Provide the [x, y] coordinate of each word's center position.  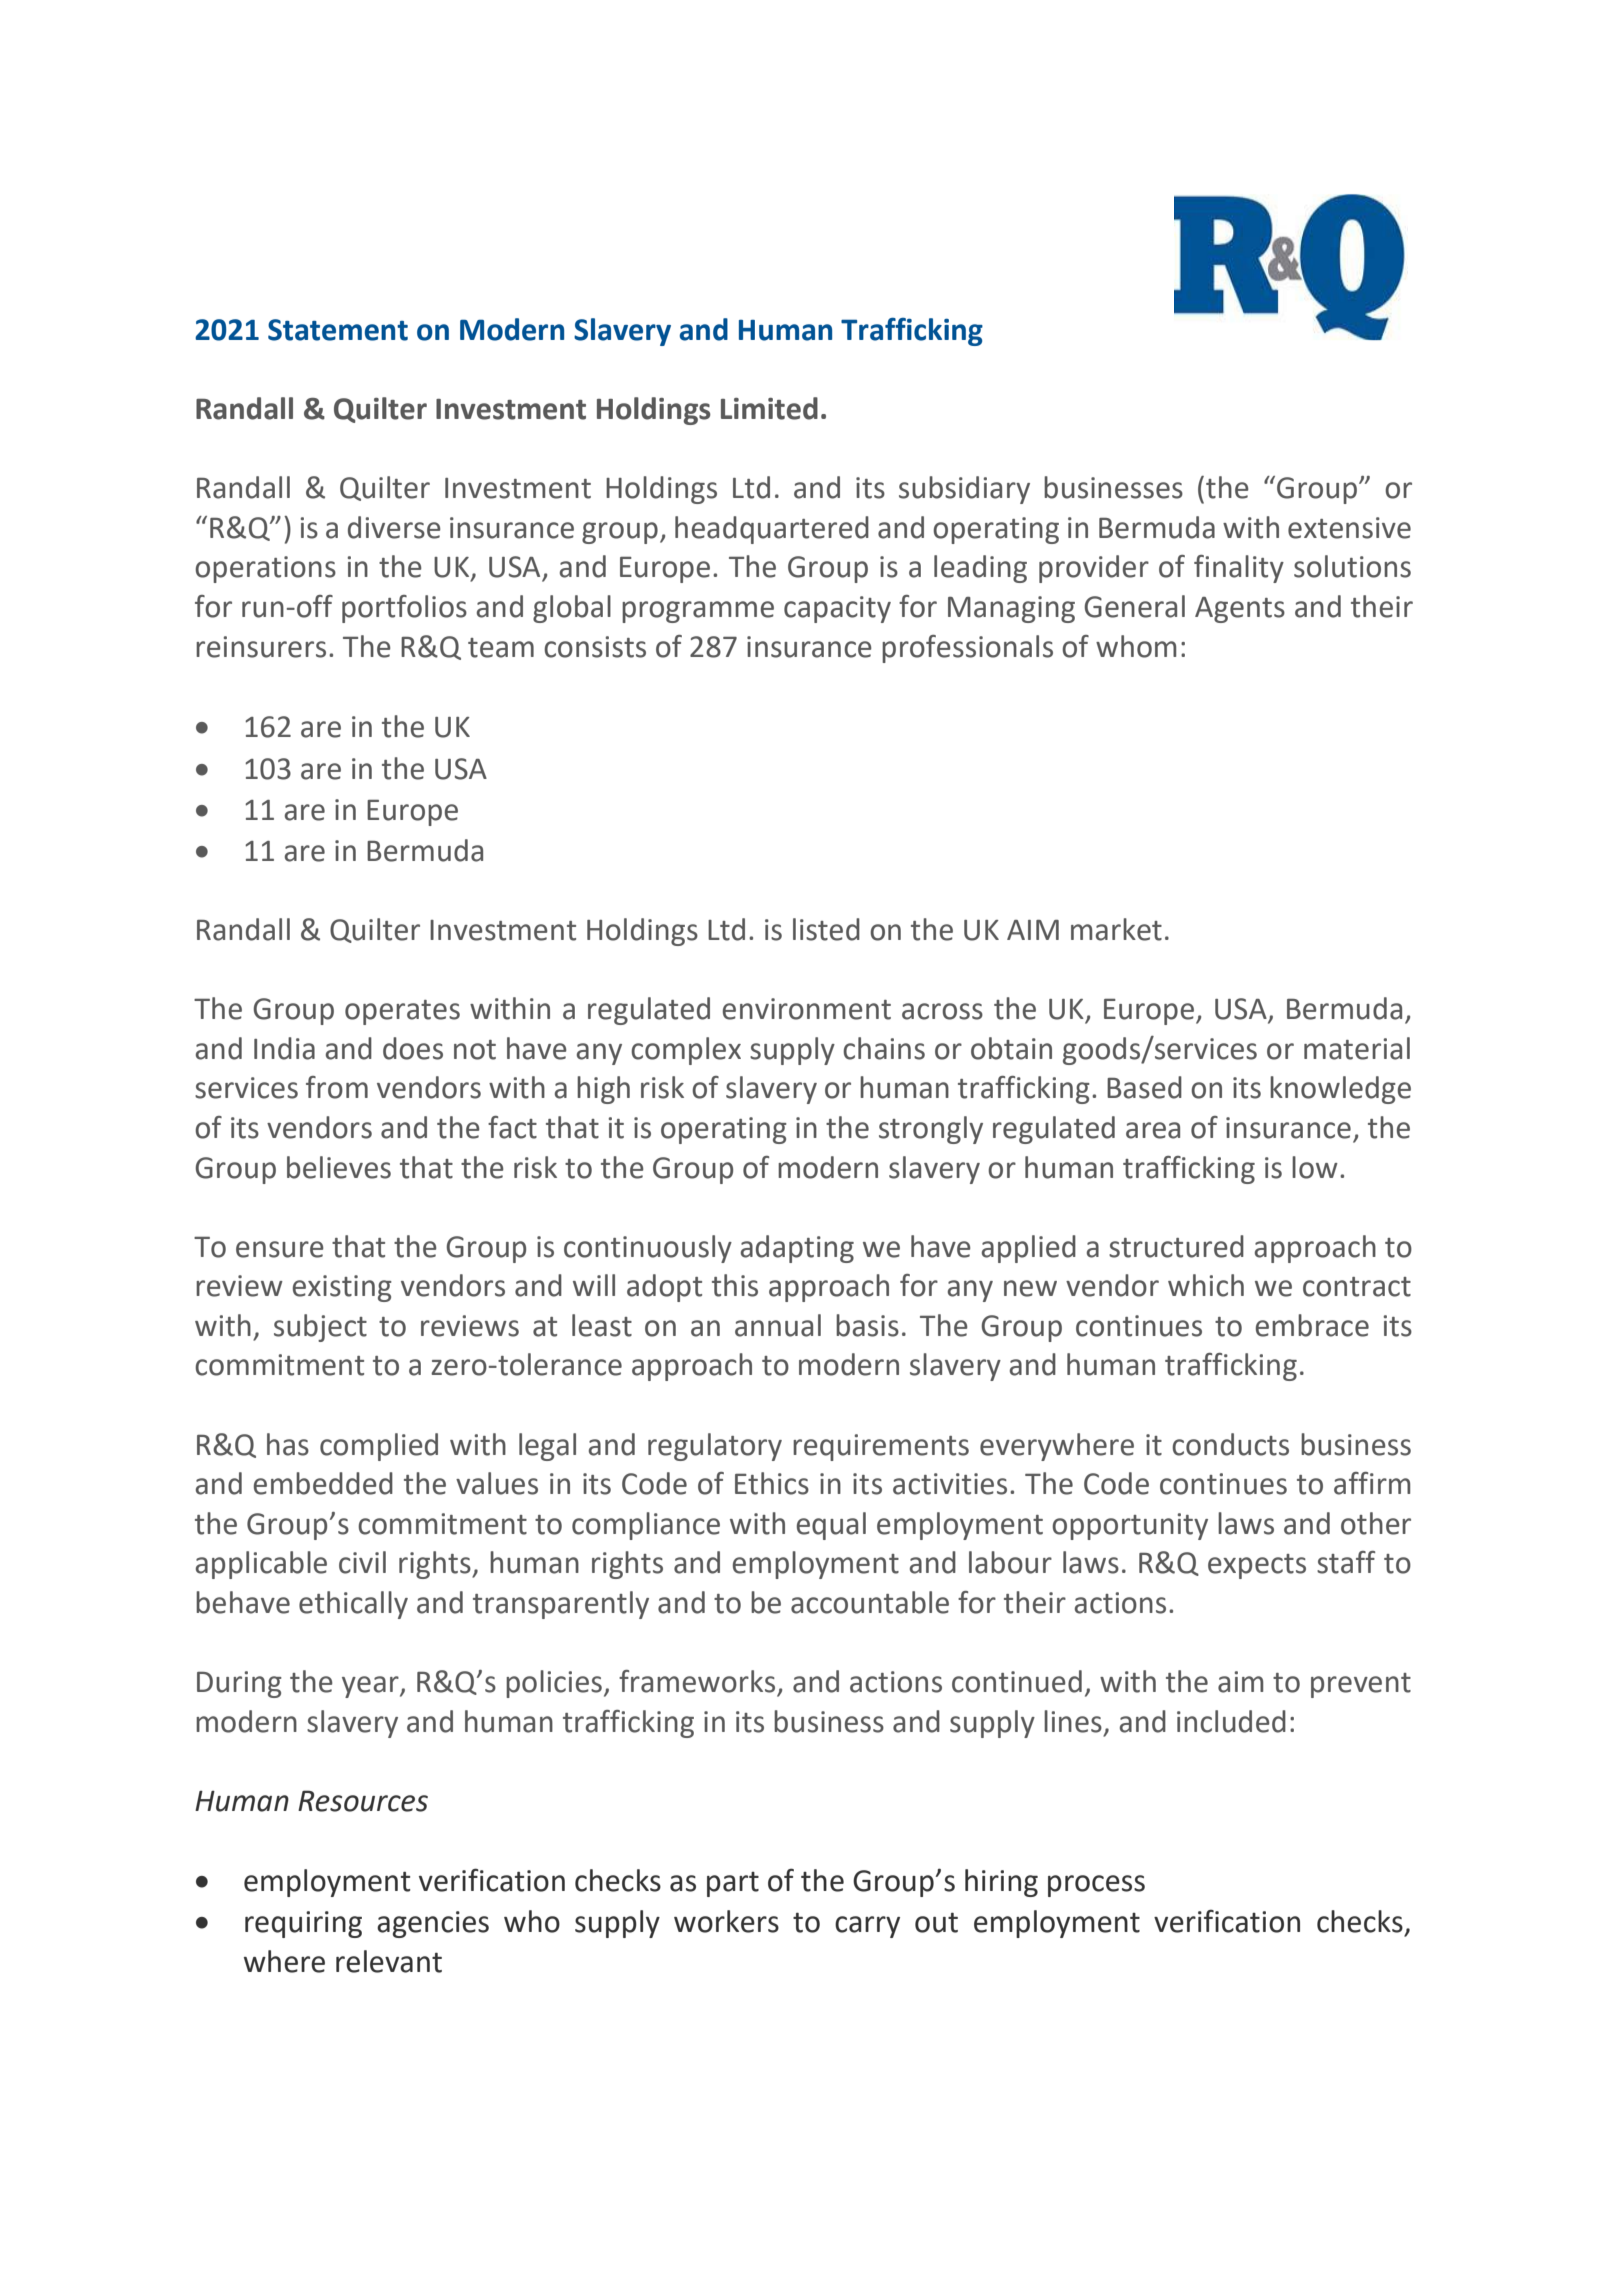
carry [867, 1927]
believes [339, 1167]
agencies [433, 1924]
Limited [769, 408]
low [1315, 1167]
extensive [1349, 528]
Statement [338, 330]
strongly [931, 1130]
